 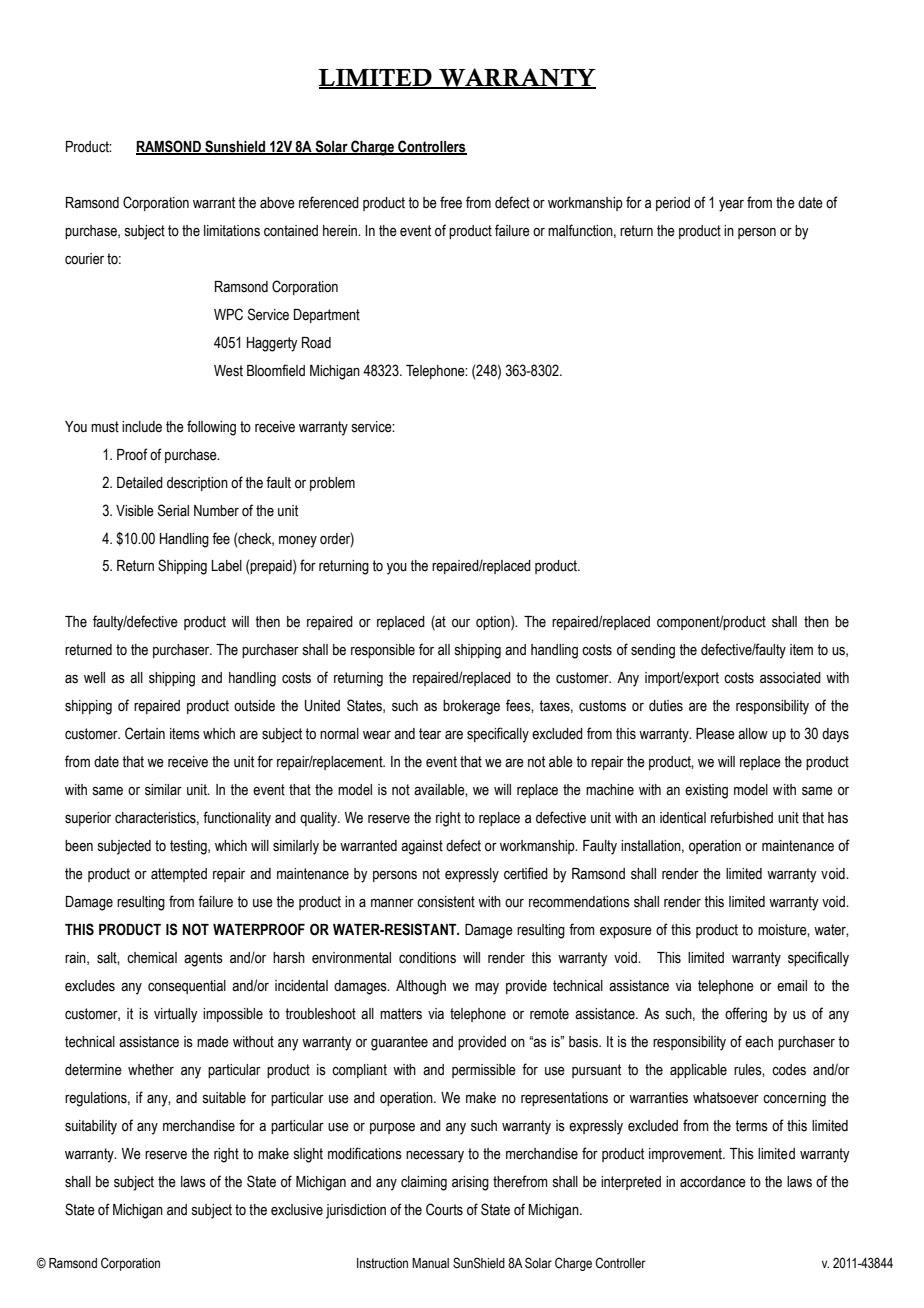 I want to click on year, so click(x=731, y=205).
